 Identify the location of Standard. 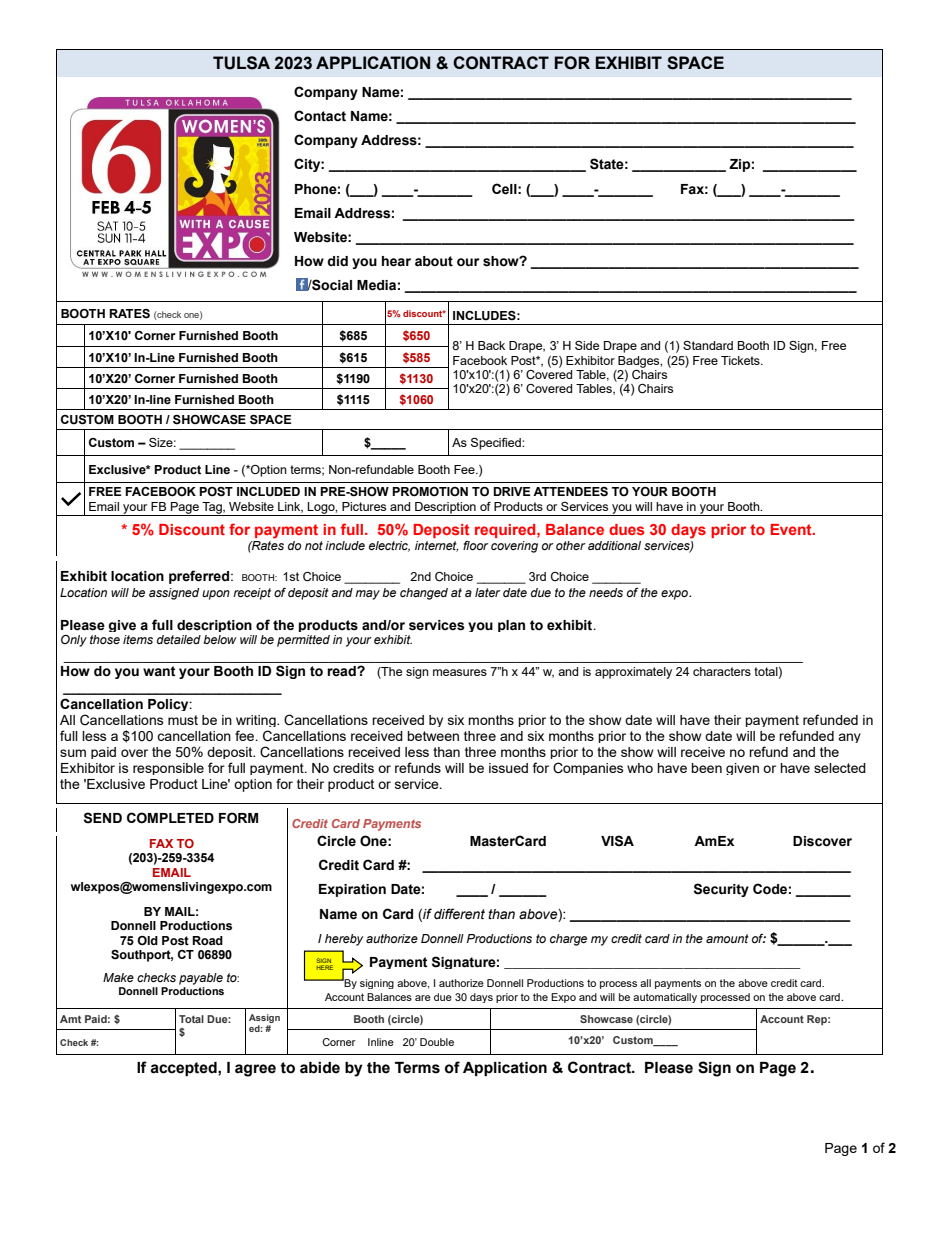
(708, 345).
